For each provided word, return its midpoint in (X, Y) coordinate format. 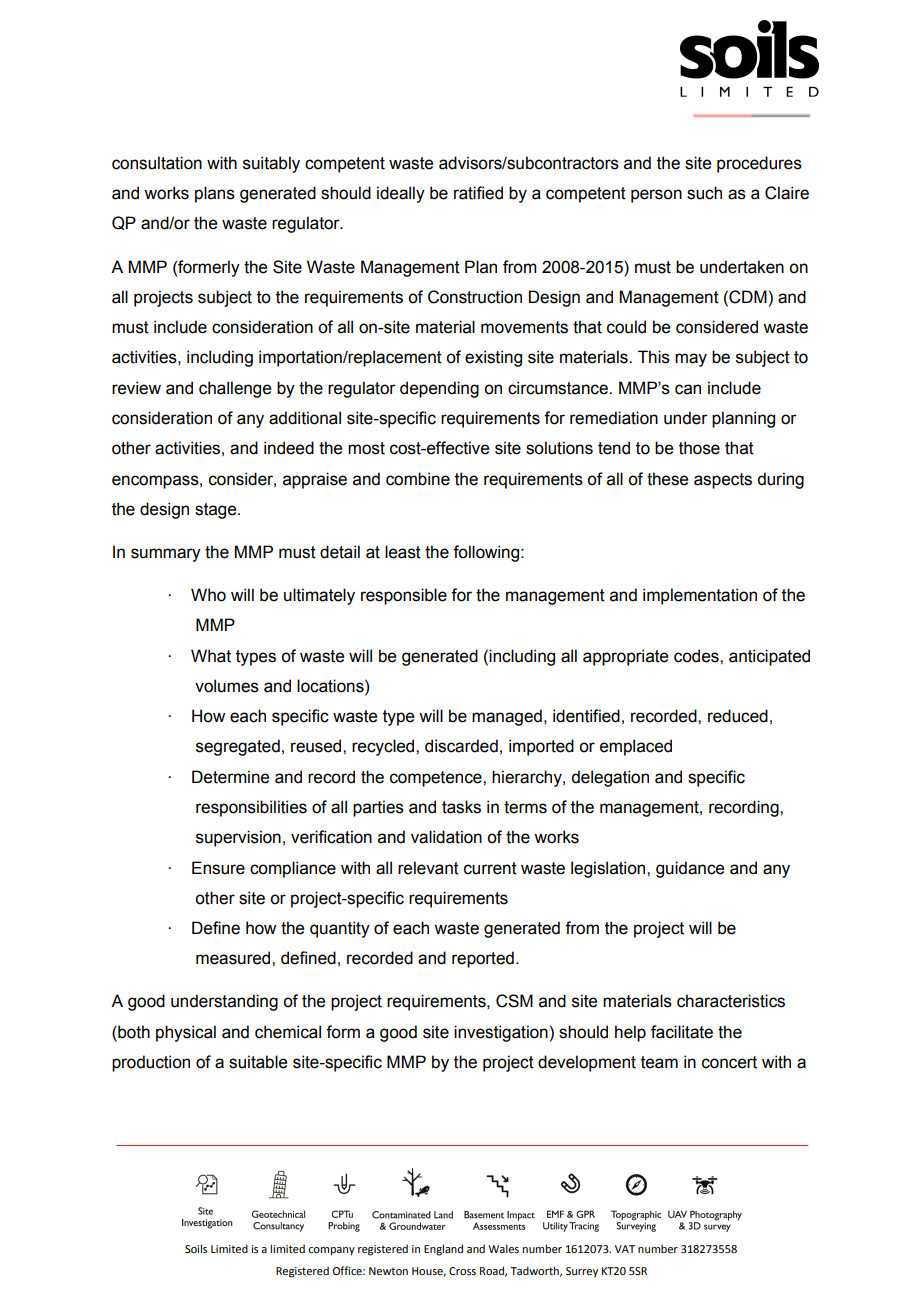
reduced (738, 716)
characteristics (731, 1001)
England (443, 1250)
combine (418, 479)
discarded (461, 746)
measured (234, 958)
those (699, 448)
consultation (157, 163)
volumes (227, 686)
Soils (196, 1248)
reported (483, 959)
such (704, 193)
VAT (625, 1249)
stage (217, 511)
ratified (478, 193)
